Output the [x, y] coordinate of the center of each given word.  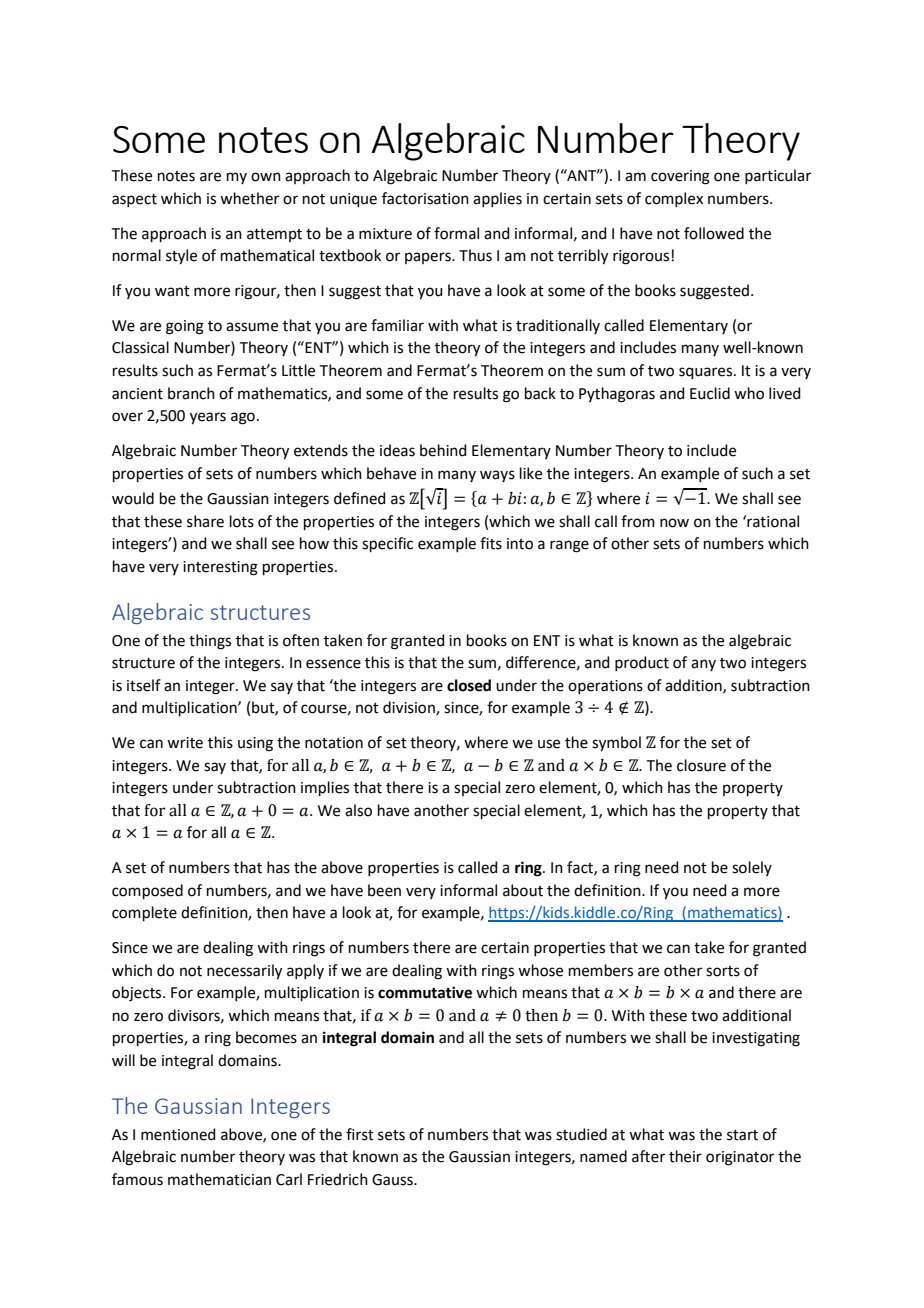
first [360, 1134]
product [642, 663]
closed [469, 685]
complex [674, 199]
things [210, 642]
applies [497, 199]
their [685, 1156]
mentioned [178, 1134]
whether [249, 198]
